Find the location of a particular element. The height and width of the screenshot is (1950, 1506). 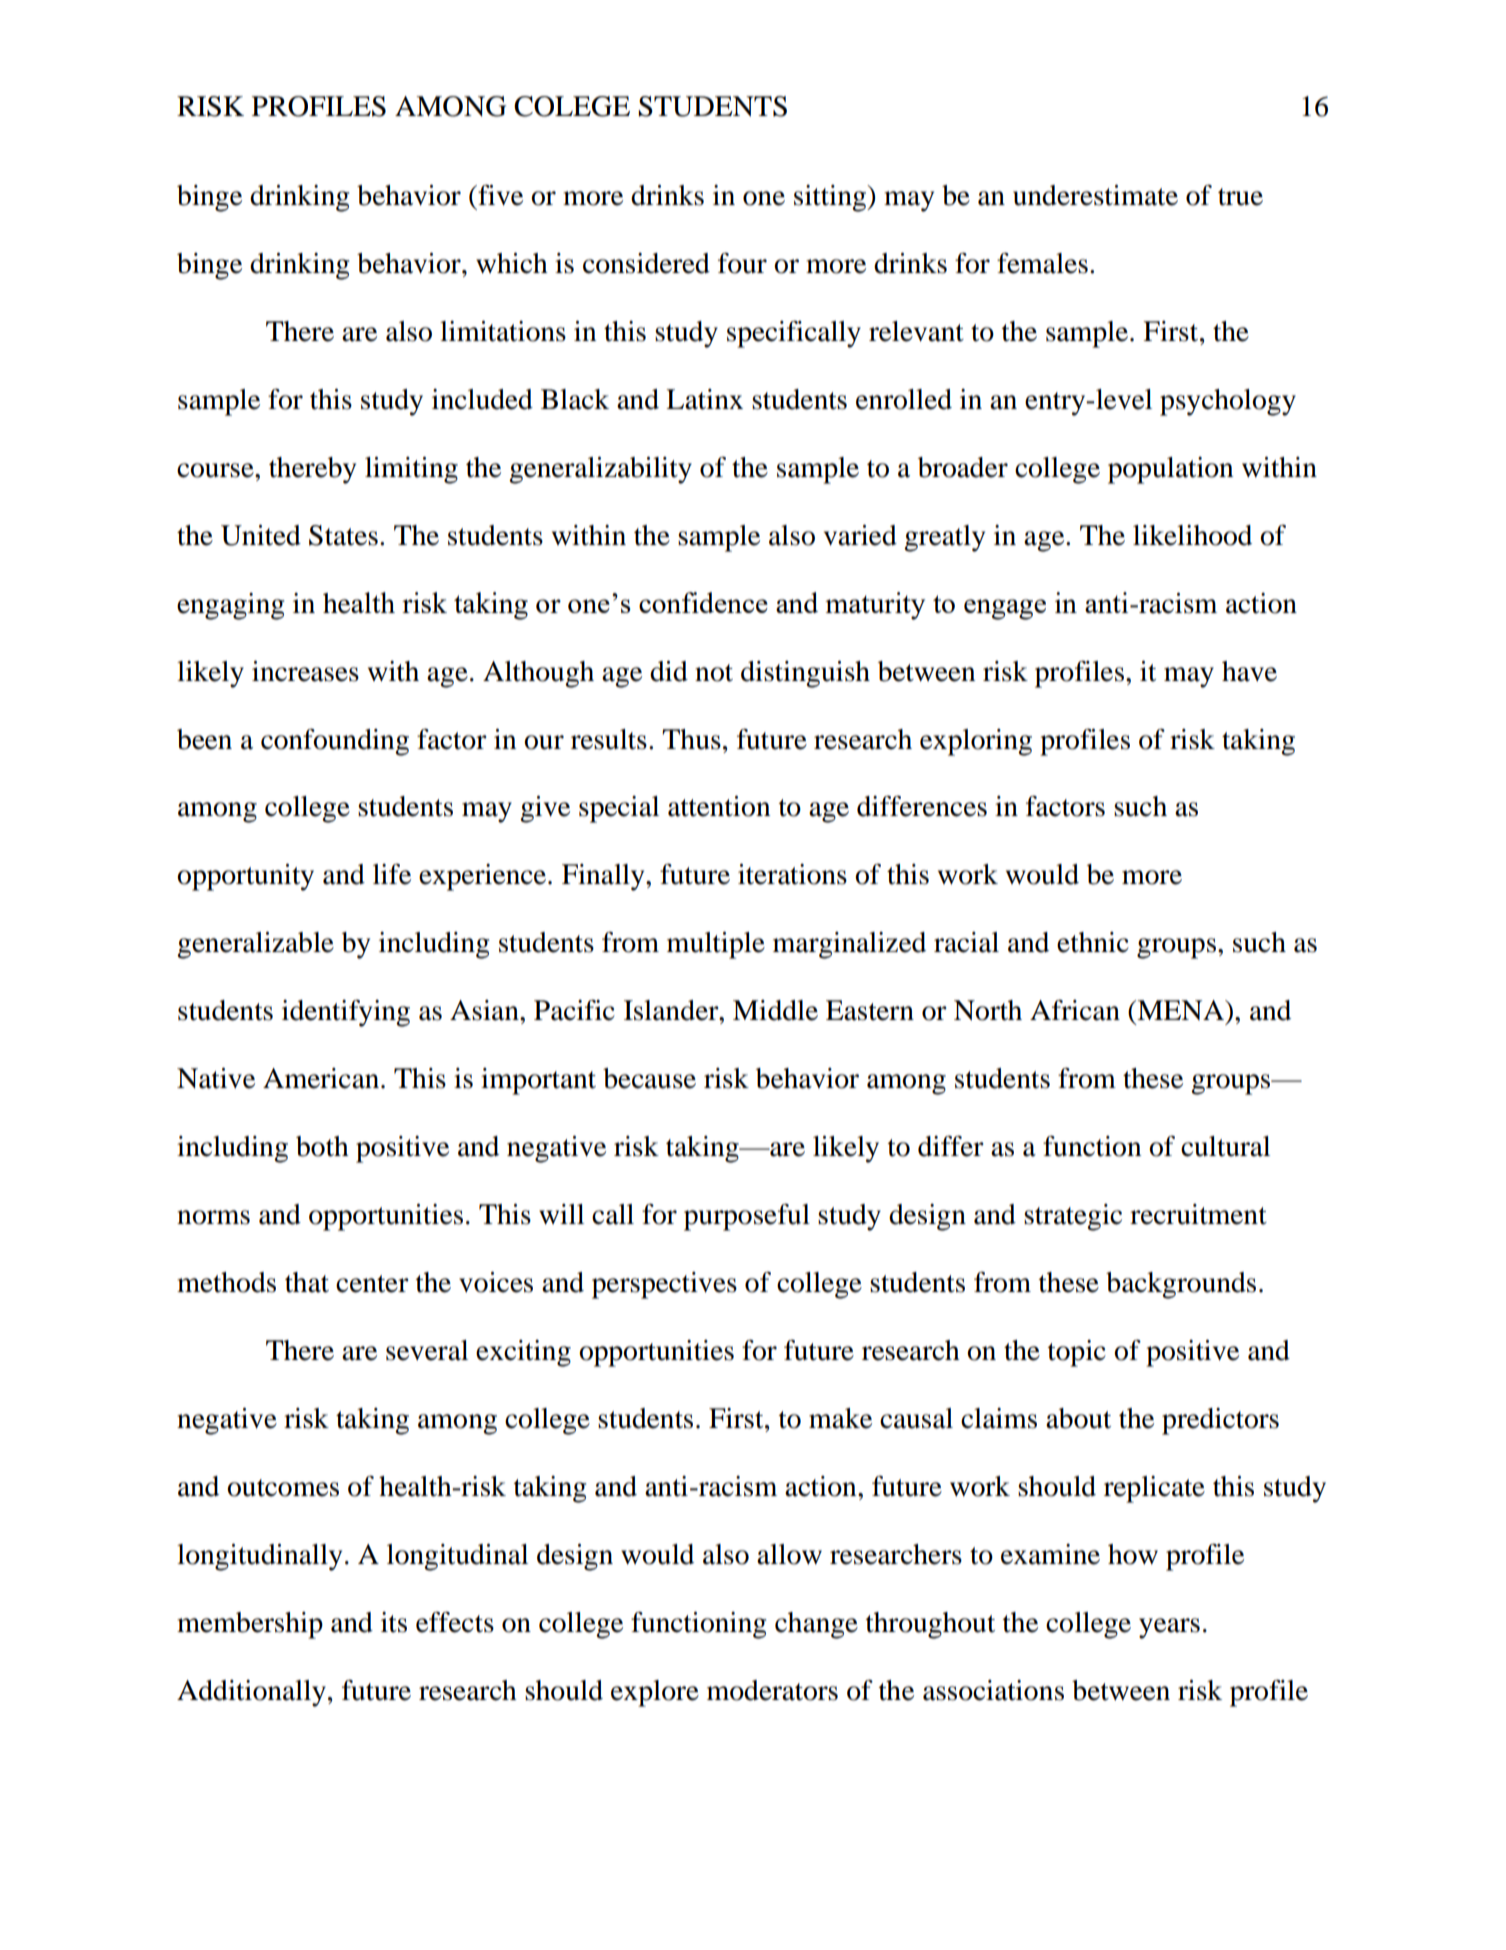

its is located at coordinates (394, 1622).
